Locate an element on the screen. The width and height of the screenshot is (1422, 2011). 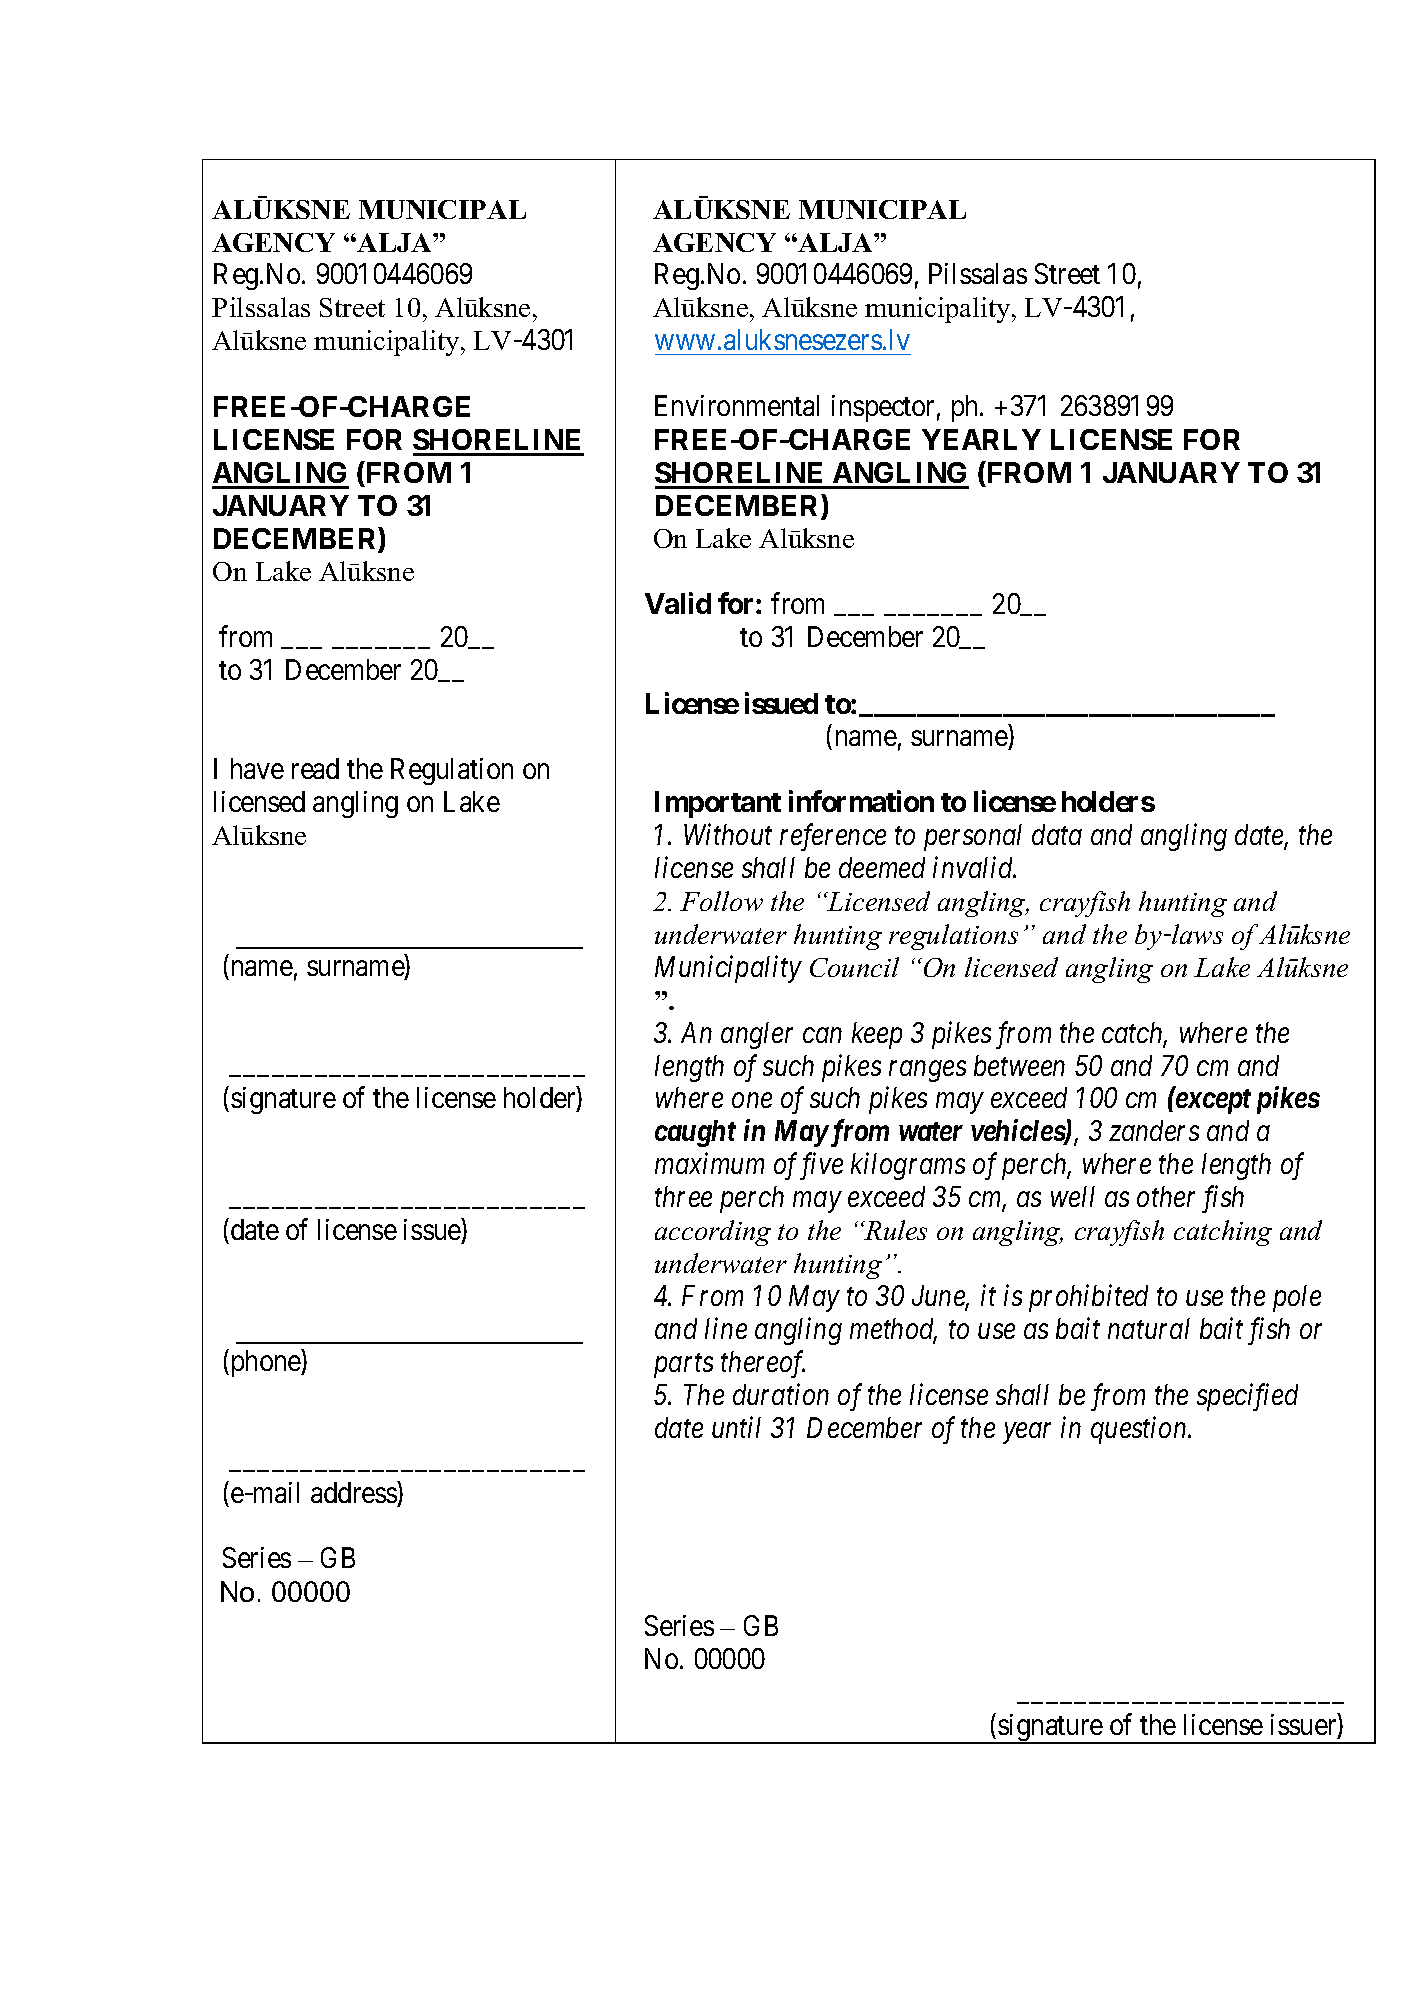
five is located at coordinates (819, 1166).
